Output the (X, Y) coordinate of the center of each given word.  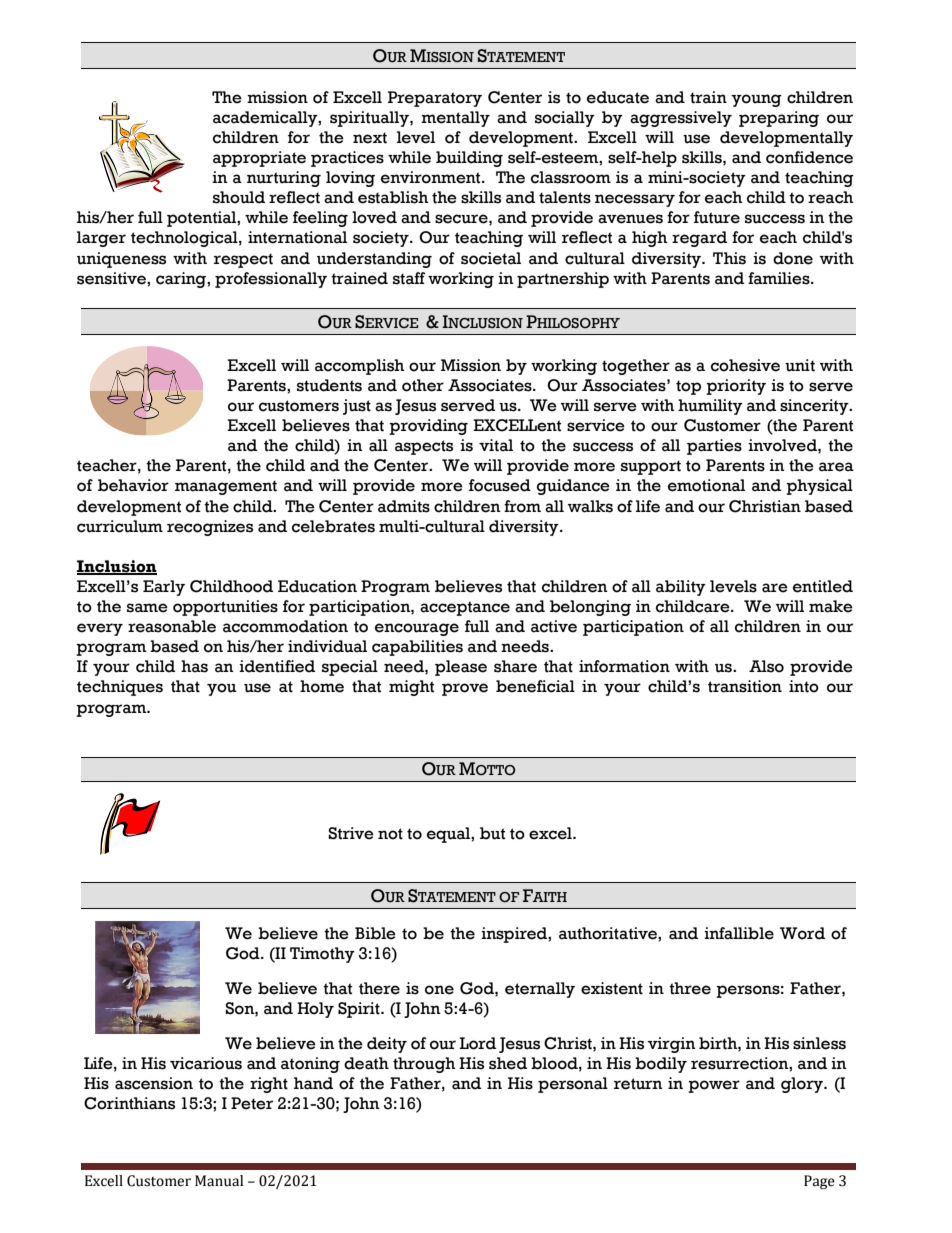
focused (500, 485)
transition (745, 686)
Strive (351, 833)
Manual (219, 1181)
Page (819, 1182)
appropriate (259, 159)
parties (714, 447)
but (492, 833)
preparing (779, 119)
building (469, 159)
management (226, 487)
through (424, 1065)
